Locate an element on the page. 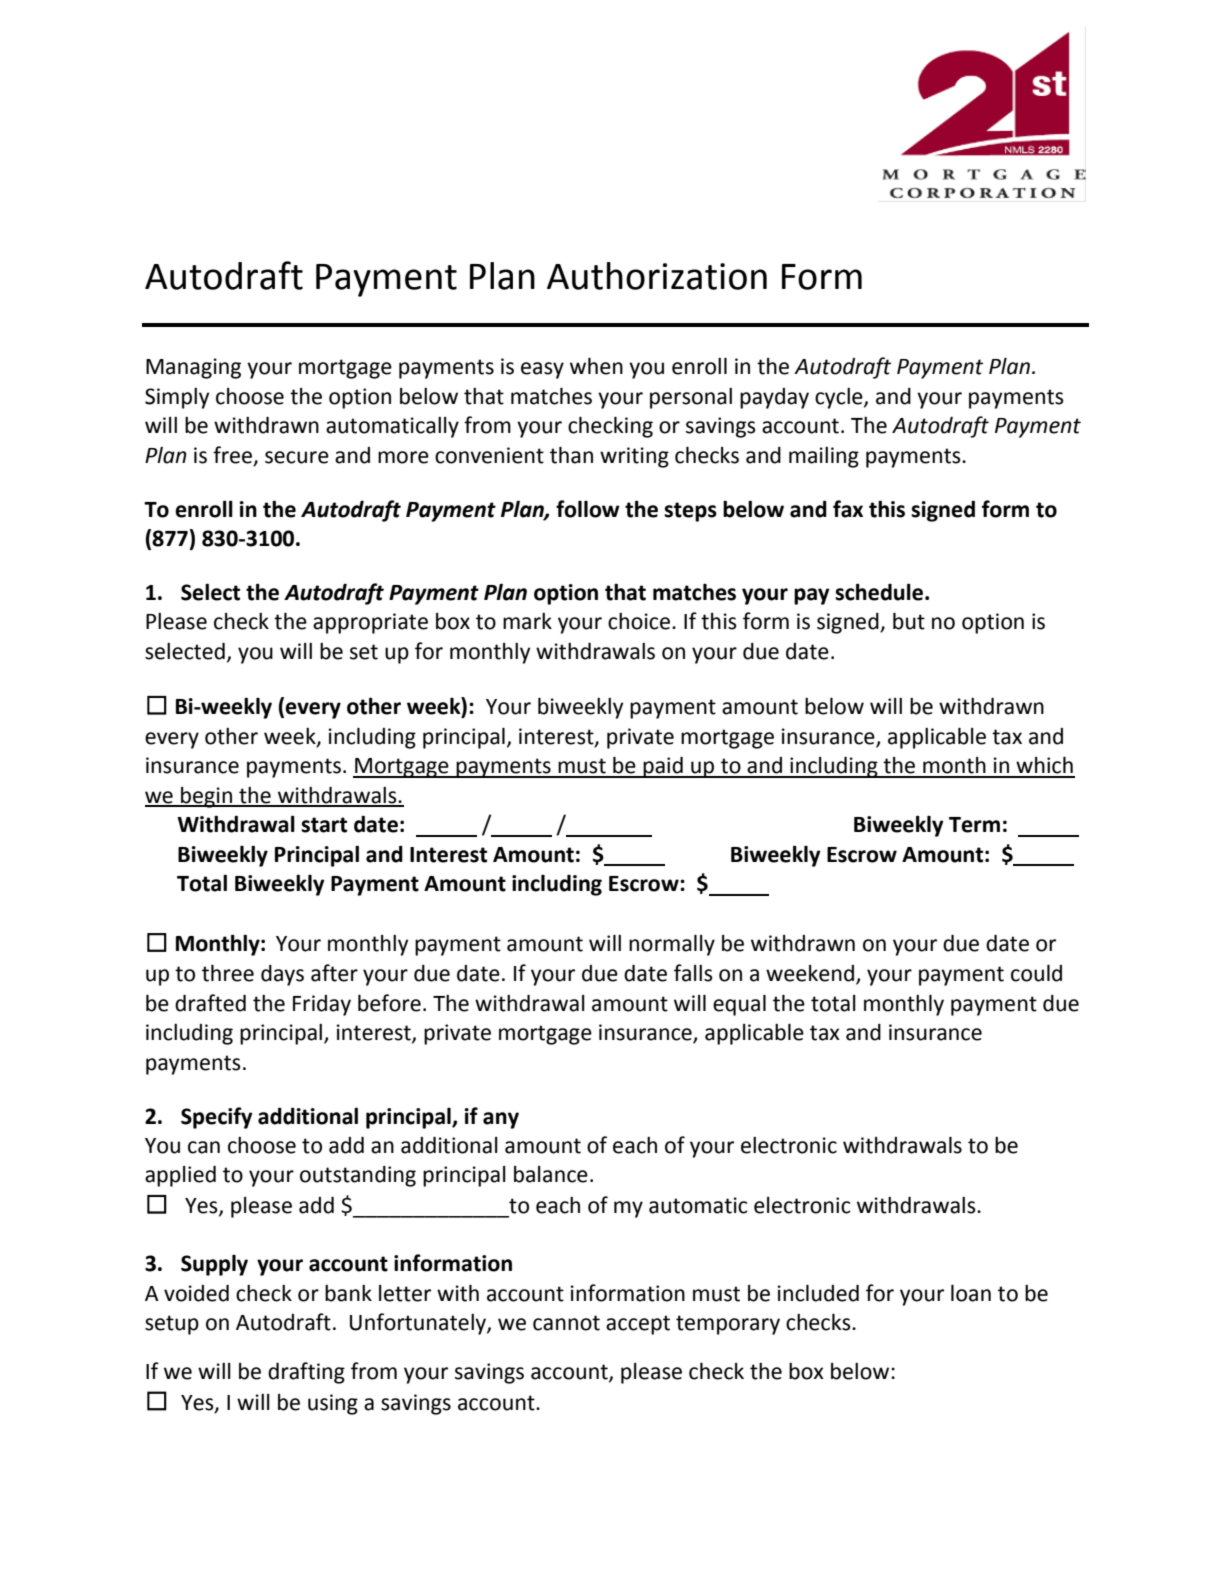  appropriate is located at coordinates (370, 623).
